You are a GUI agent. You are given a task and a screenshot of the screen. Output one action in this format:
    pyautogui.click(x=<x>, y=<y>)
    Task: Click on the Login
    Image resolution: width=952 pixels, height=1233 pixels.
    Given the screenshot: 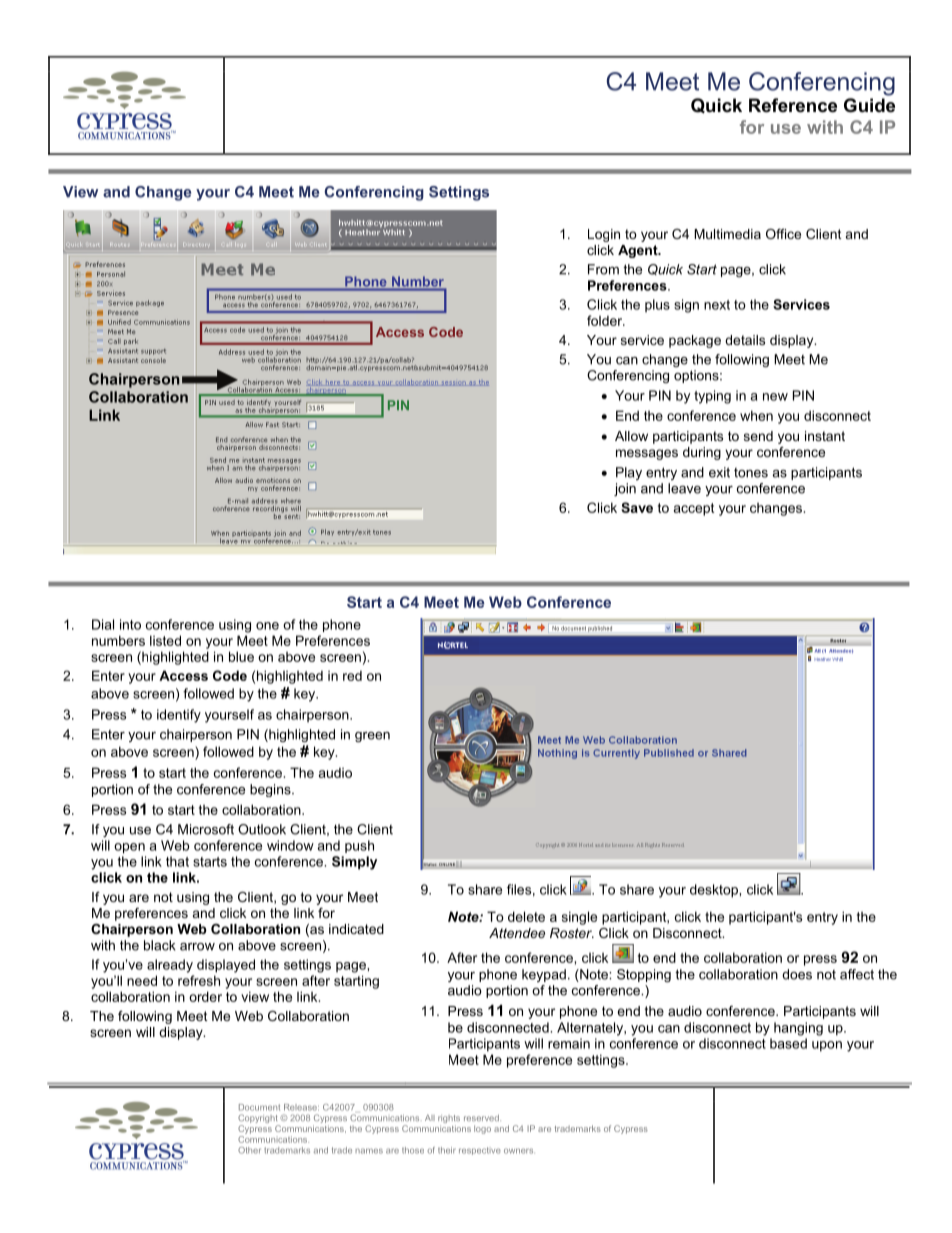 What is the action you would take?
    pyautogui.click(x=604, y=235)
